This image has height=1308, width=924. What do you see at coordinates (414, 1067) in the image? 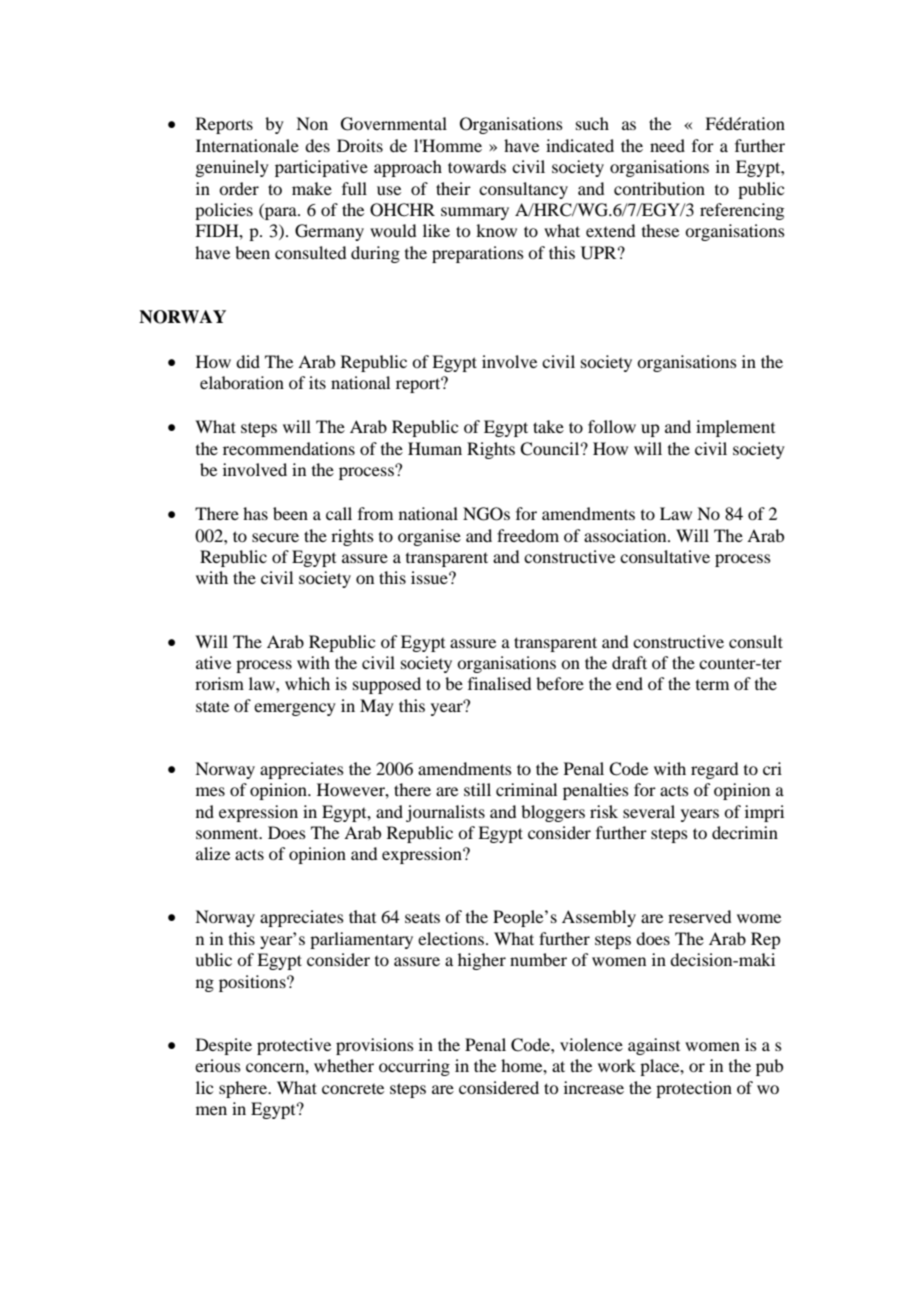
I see `occurring` at bounding box center [414, 1067].
